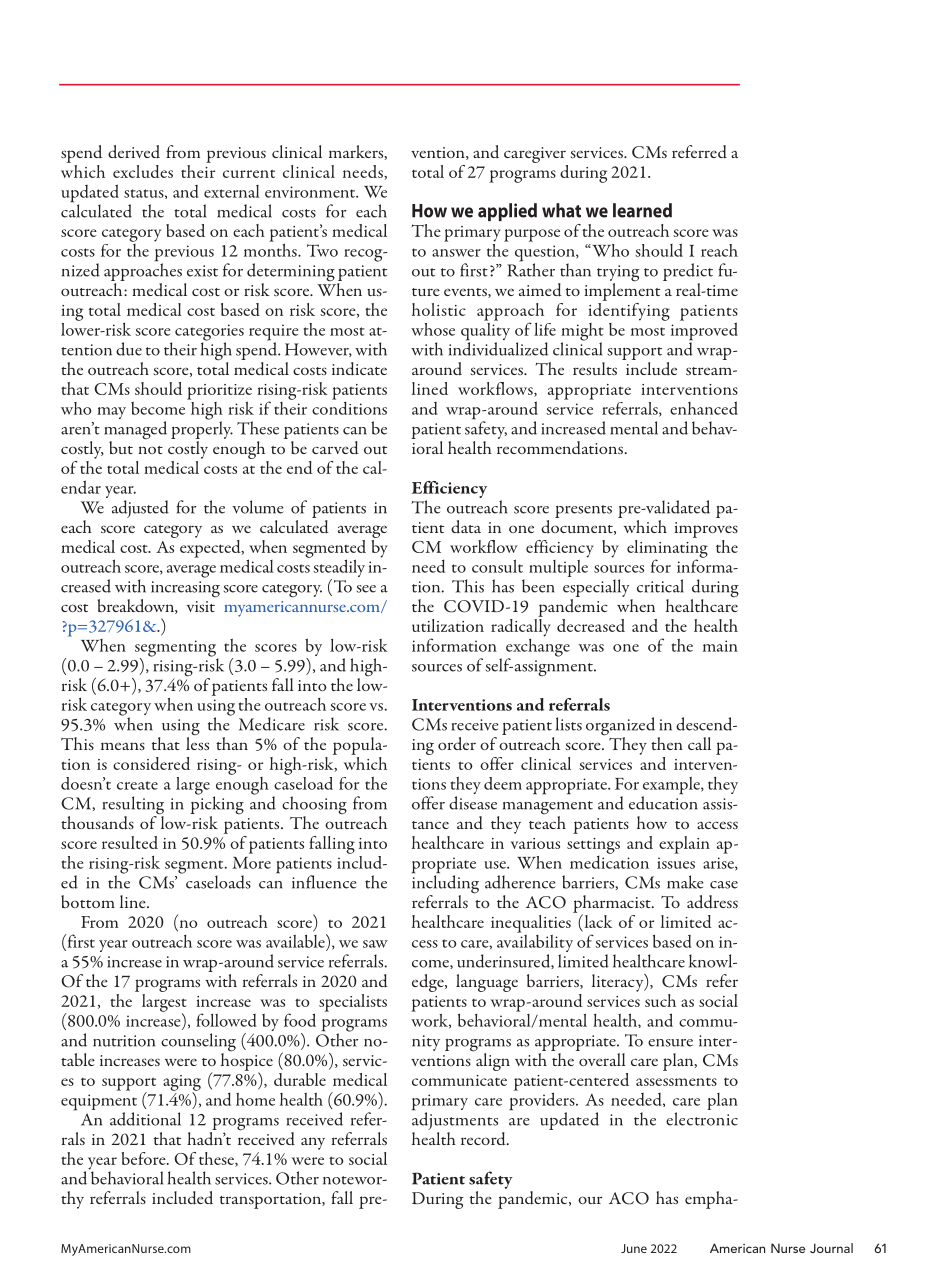 Image resolution: width=947 pixels, height=1288 pixels. I want to click on availability, so click(535, 943).
